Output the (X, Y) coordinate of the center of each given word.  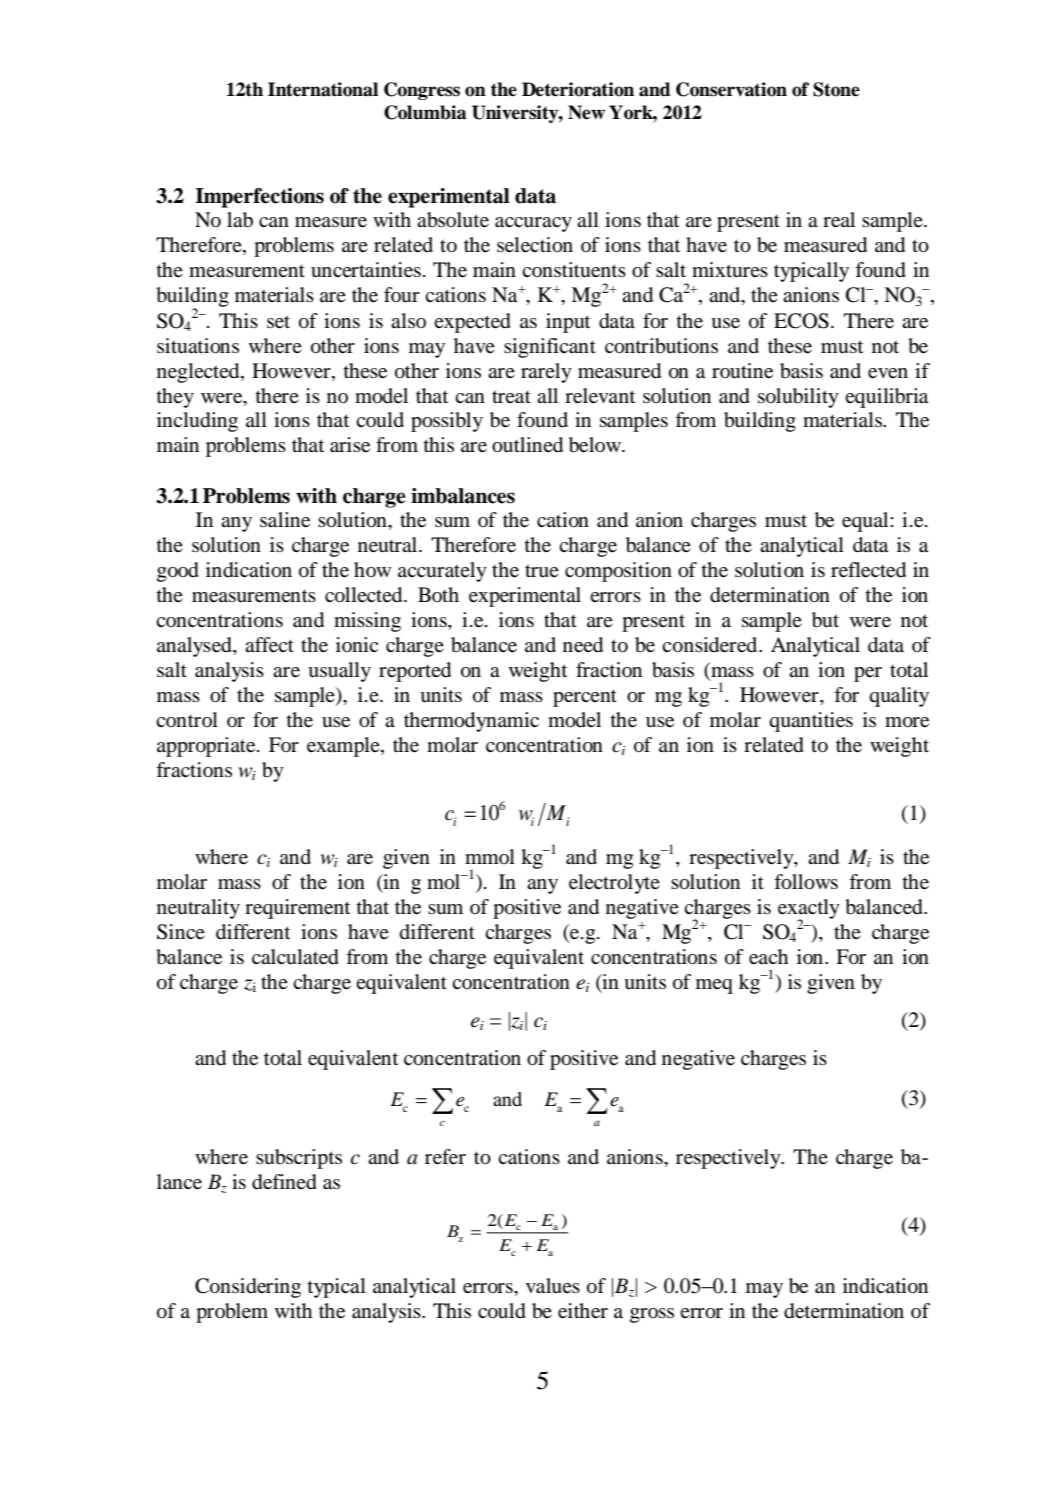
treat (511, 397)
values (553, 1286)
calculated (295, 957)
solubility (798, 398)
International (323, 89)
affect (269, 645)
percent (585, 698)
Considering (248, 1288)
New (586, 112)
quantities (811, 722)
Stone (836, 89)
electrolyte (614, 884)
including (197, 422)
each (768, 957)
